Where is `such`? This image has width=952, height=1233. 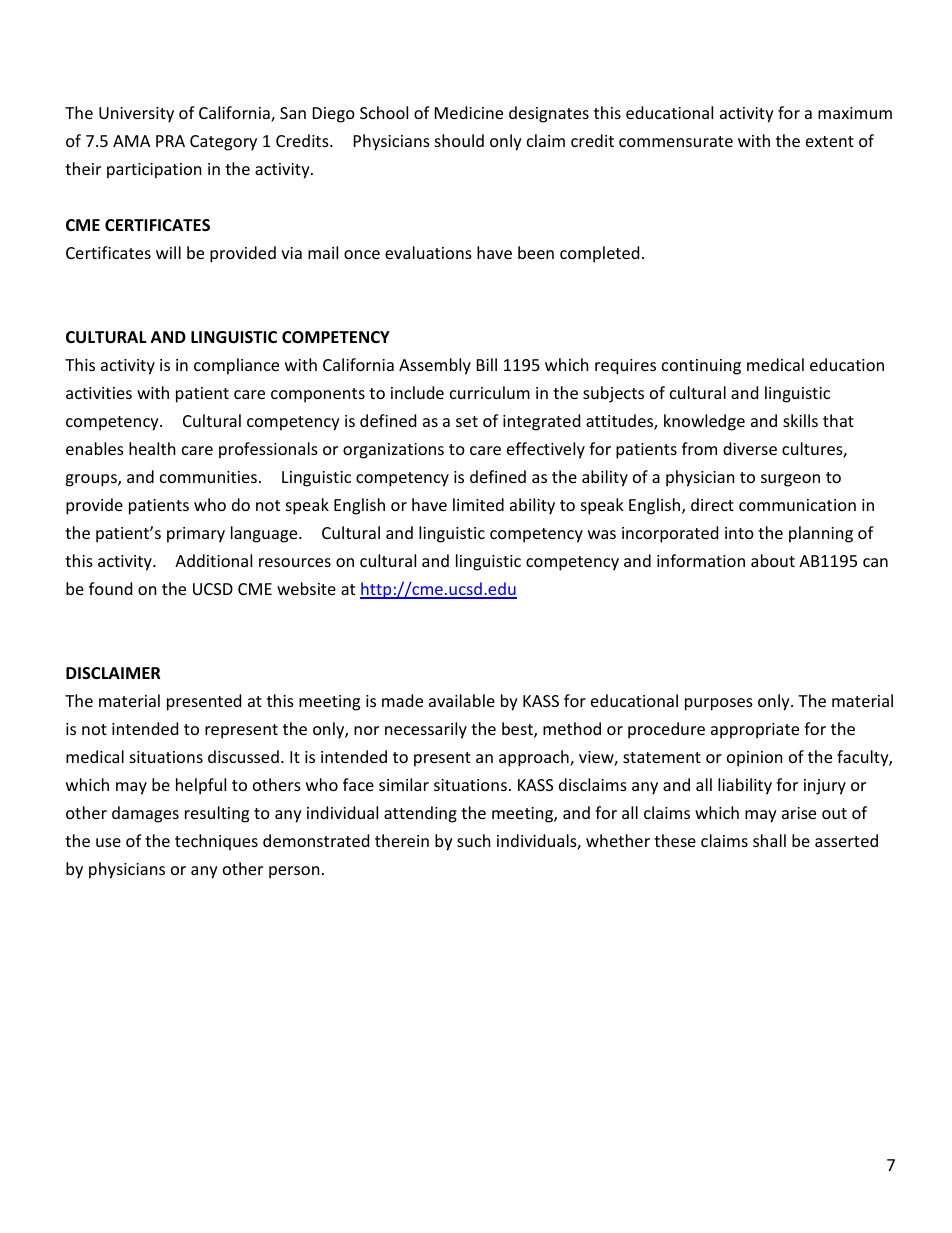 such is located at coordinates (474, 840).
